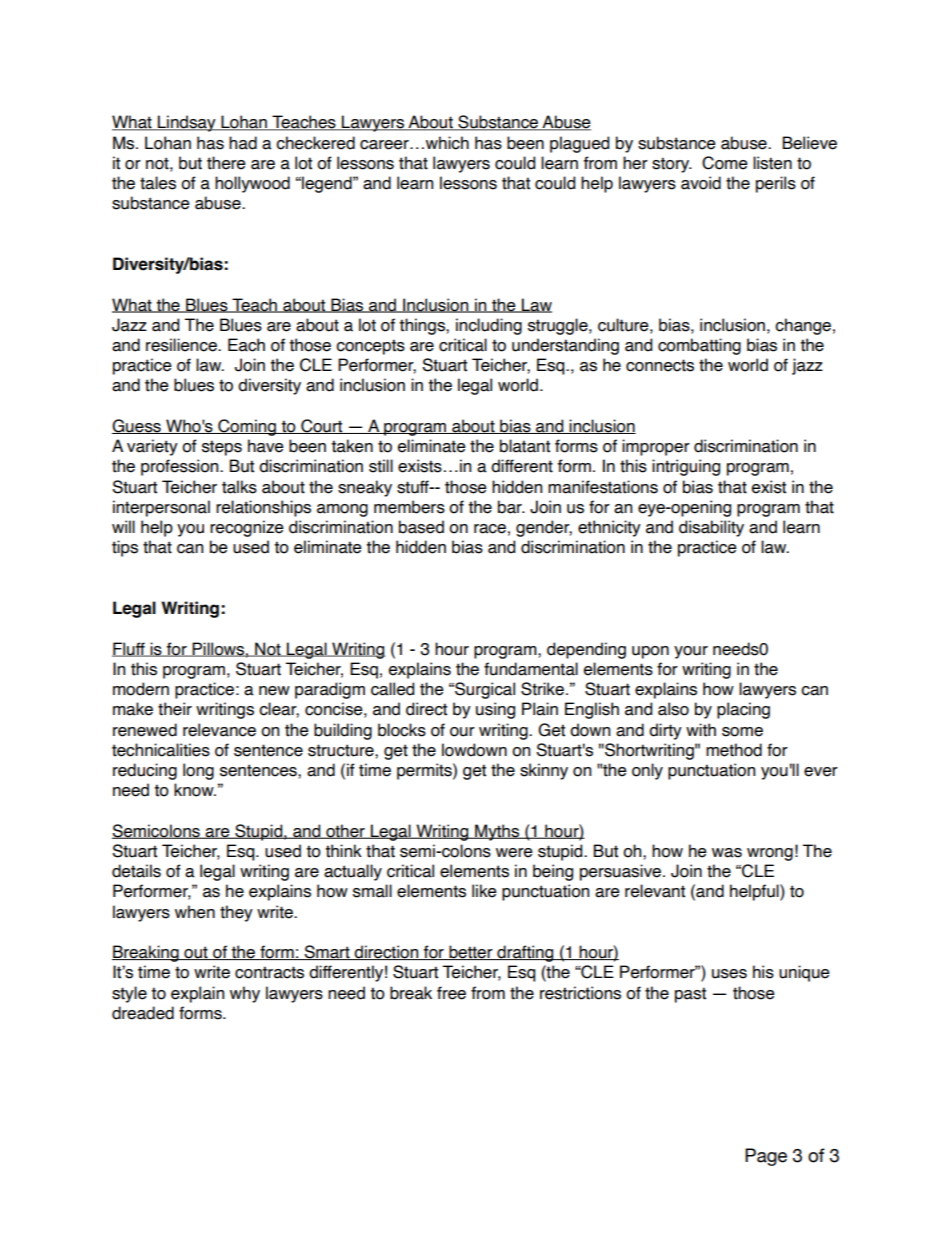 The width and height of the document is (952, 1233). Describe the element at coordinates (525, 446) in the document. I see `blatant` at that location.
